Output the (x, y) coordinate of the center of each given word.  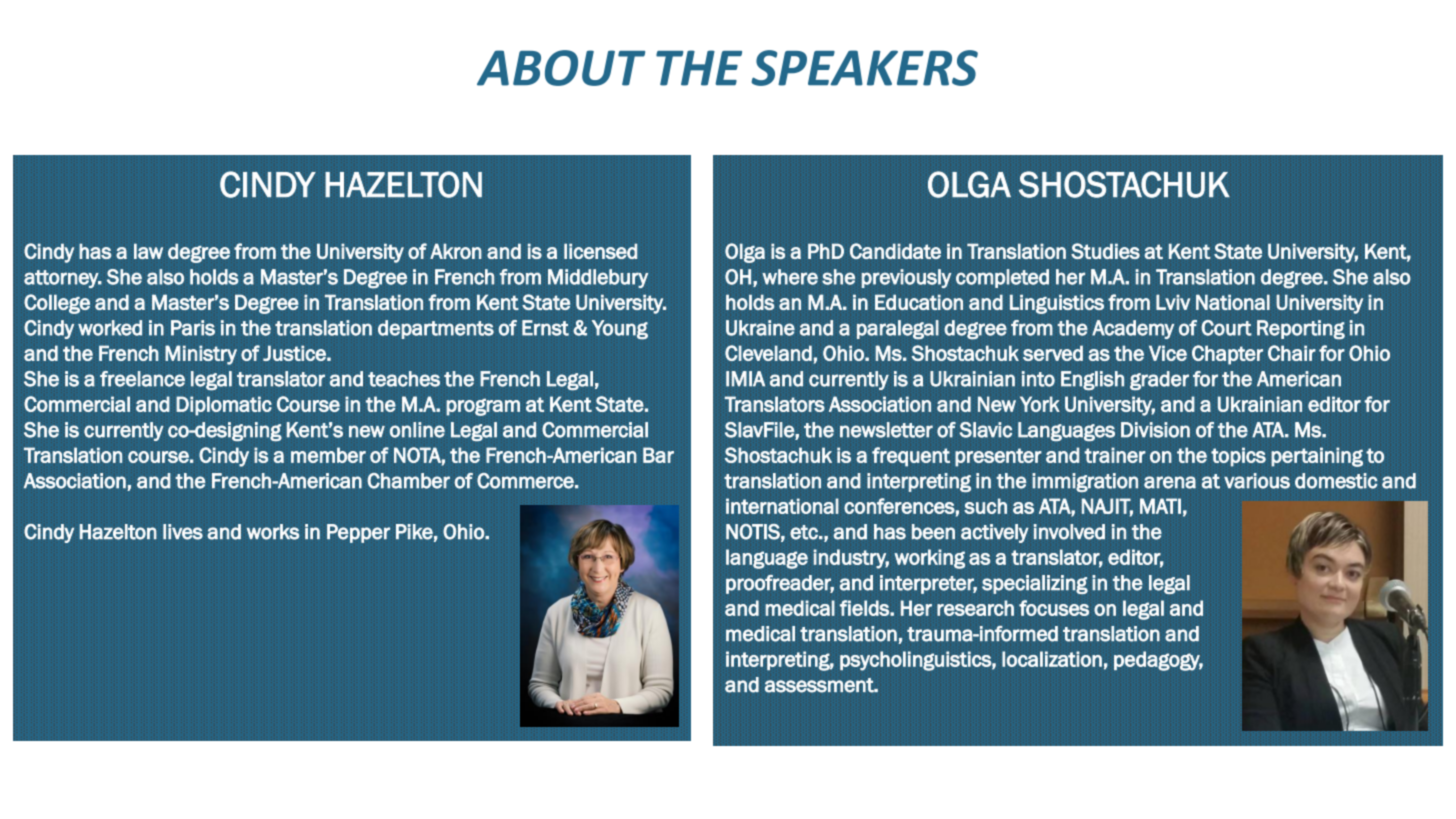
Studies (1105, 251)
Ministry (201, 355)
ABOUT (561, 68)
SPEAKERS (864, 68)
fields (865, 608)
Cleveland (768, 353)
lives (183, 532)
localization (1052, 659)
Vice (1168, 353)
